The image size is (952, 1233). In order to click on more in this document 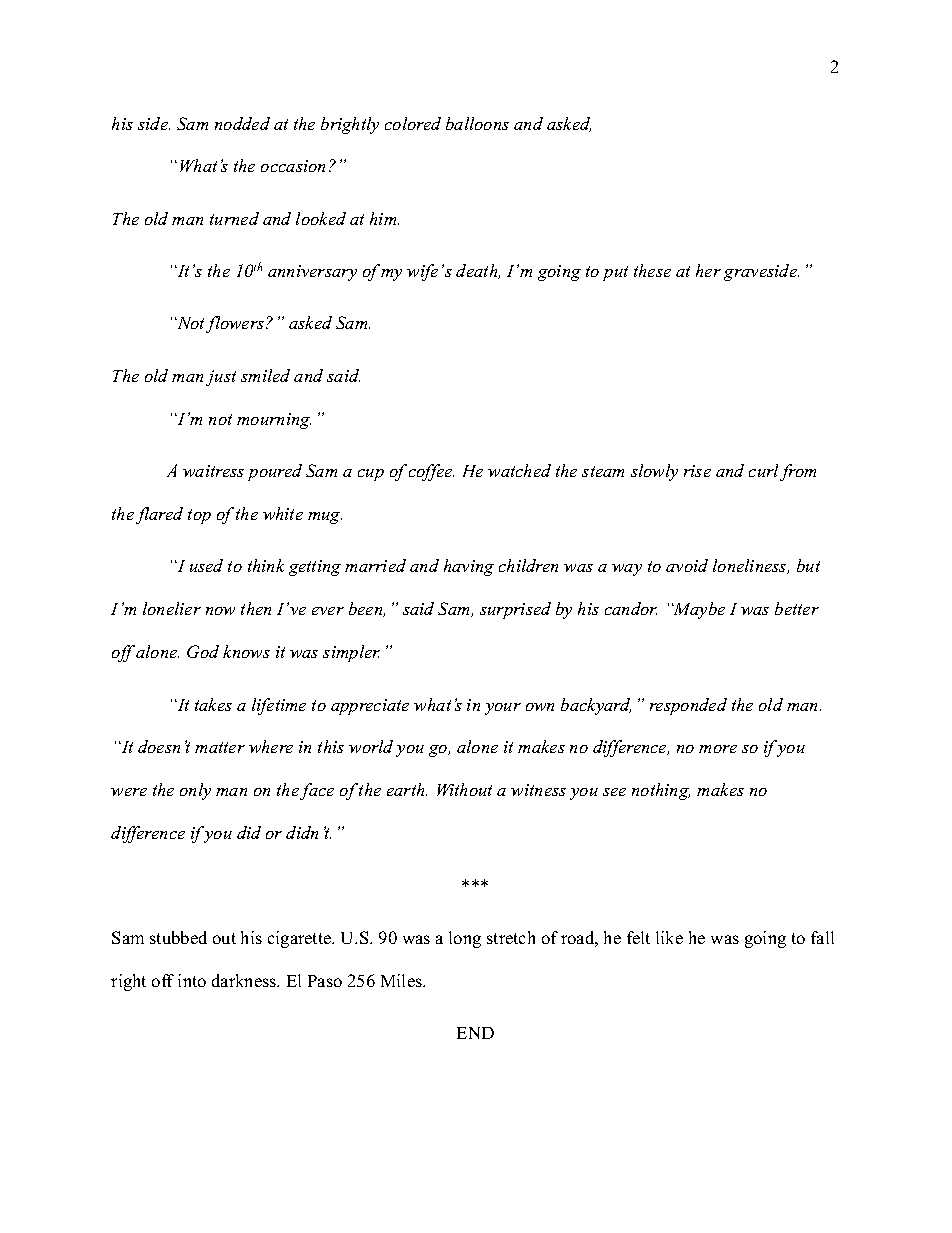, I will do `click(718, 749)`.
